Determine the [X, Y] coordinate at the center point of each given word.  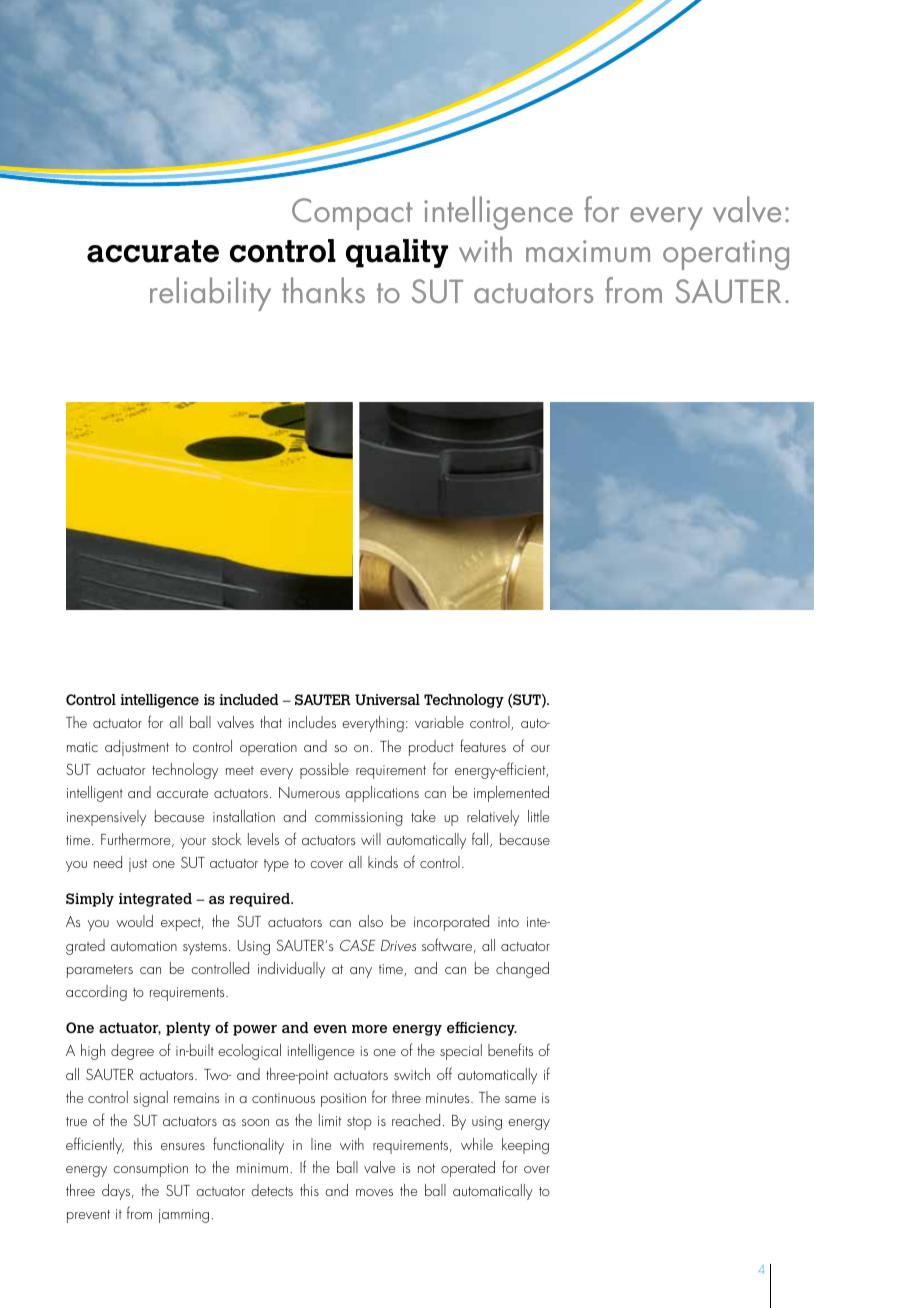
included [249, 699]
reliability [210, 294]
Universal [387, 699]
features [483, 745]
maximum [588, 251]
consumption [150, 1170]
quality [397, 253]
